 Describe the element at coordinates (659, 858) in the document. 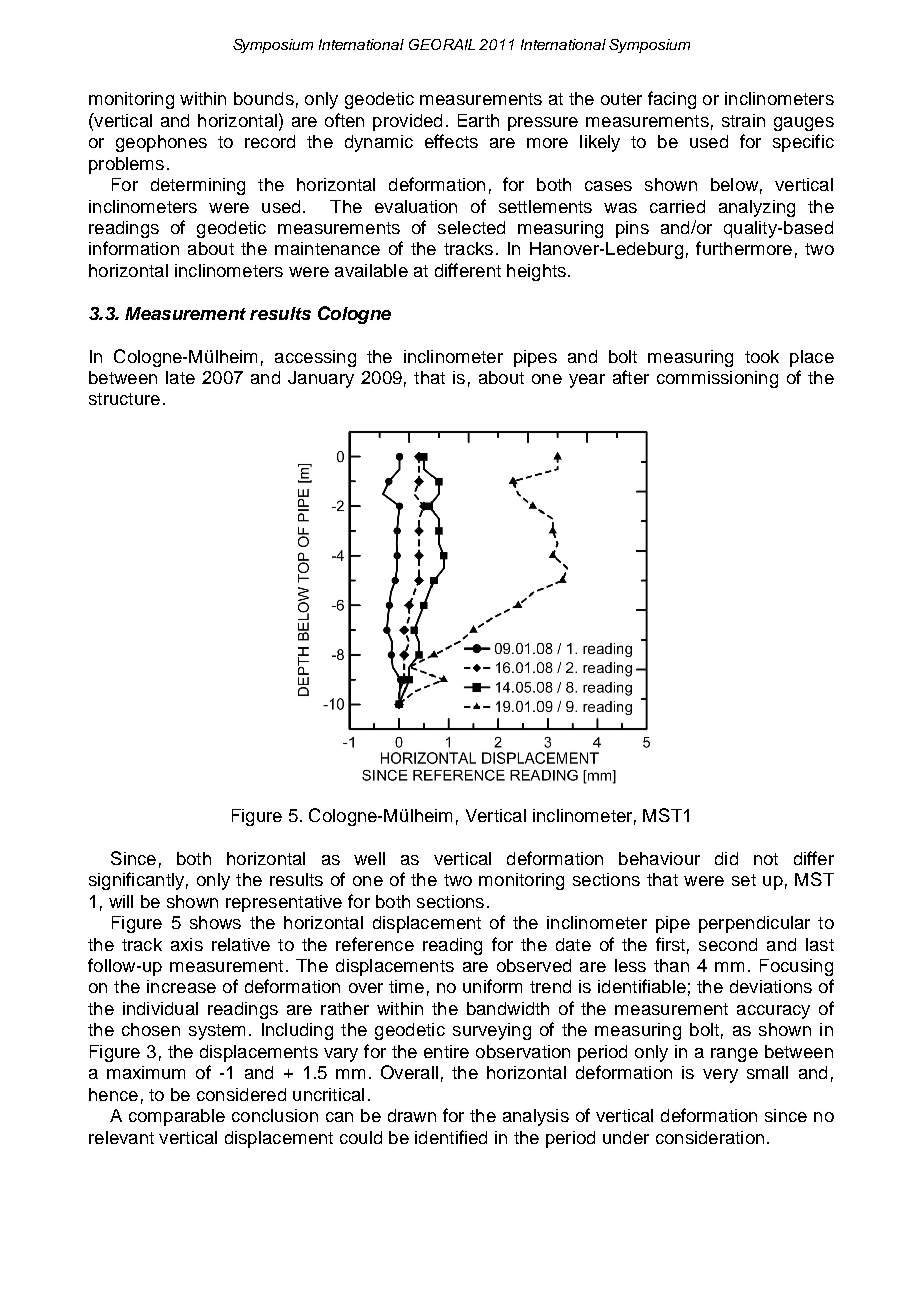

I see `behaviour` at that location.
